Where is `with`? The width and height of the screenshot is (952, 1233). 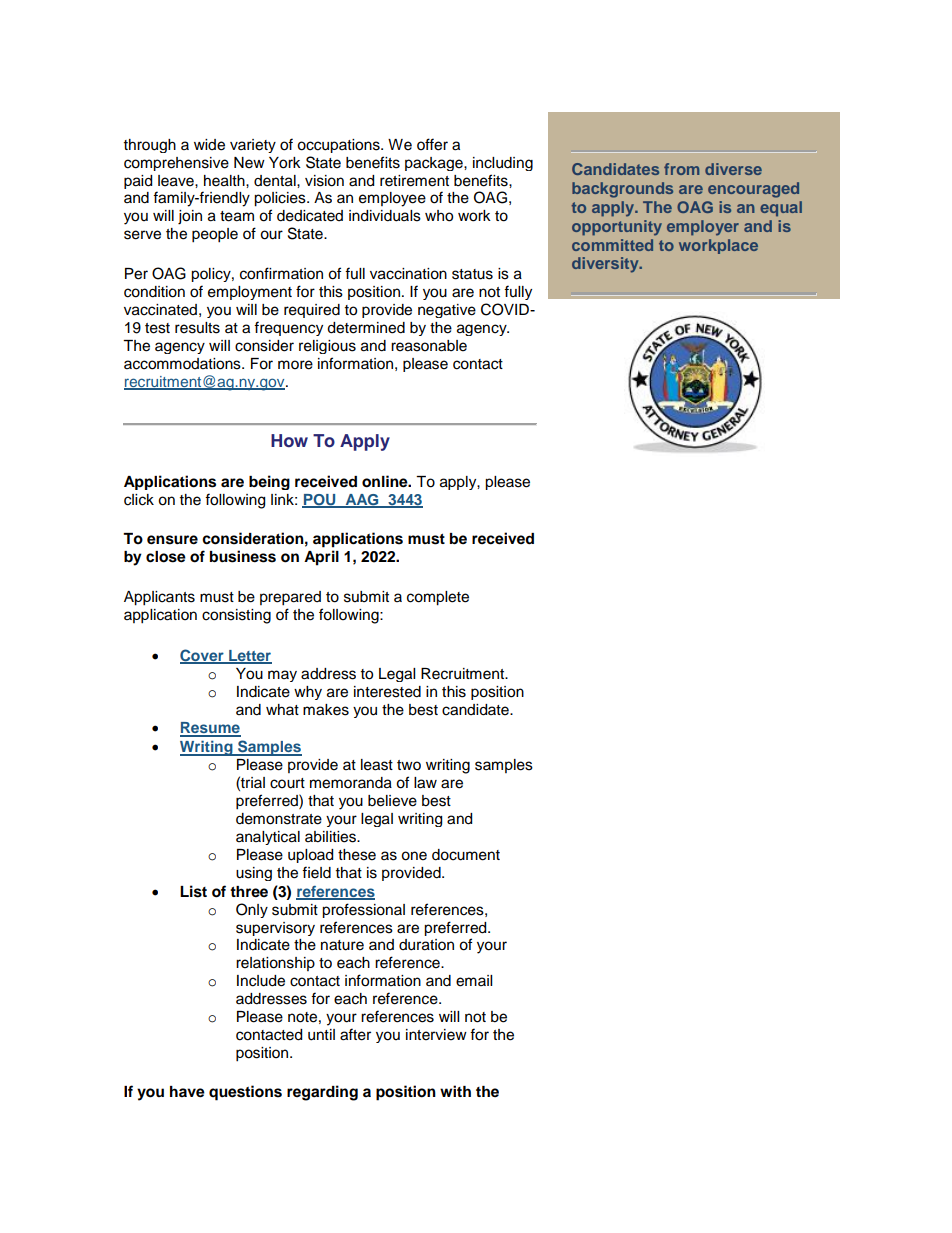
with is located at coordinates (455, 1091).
